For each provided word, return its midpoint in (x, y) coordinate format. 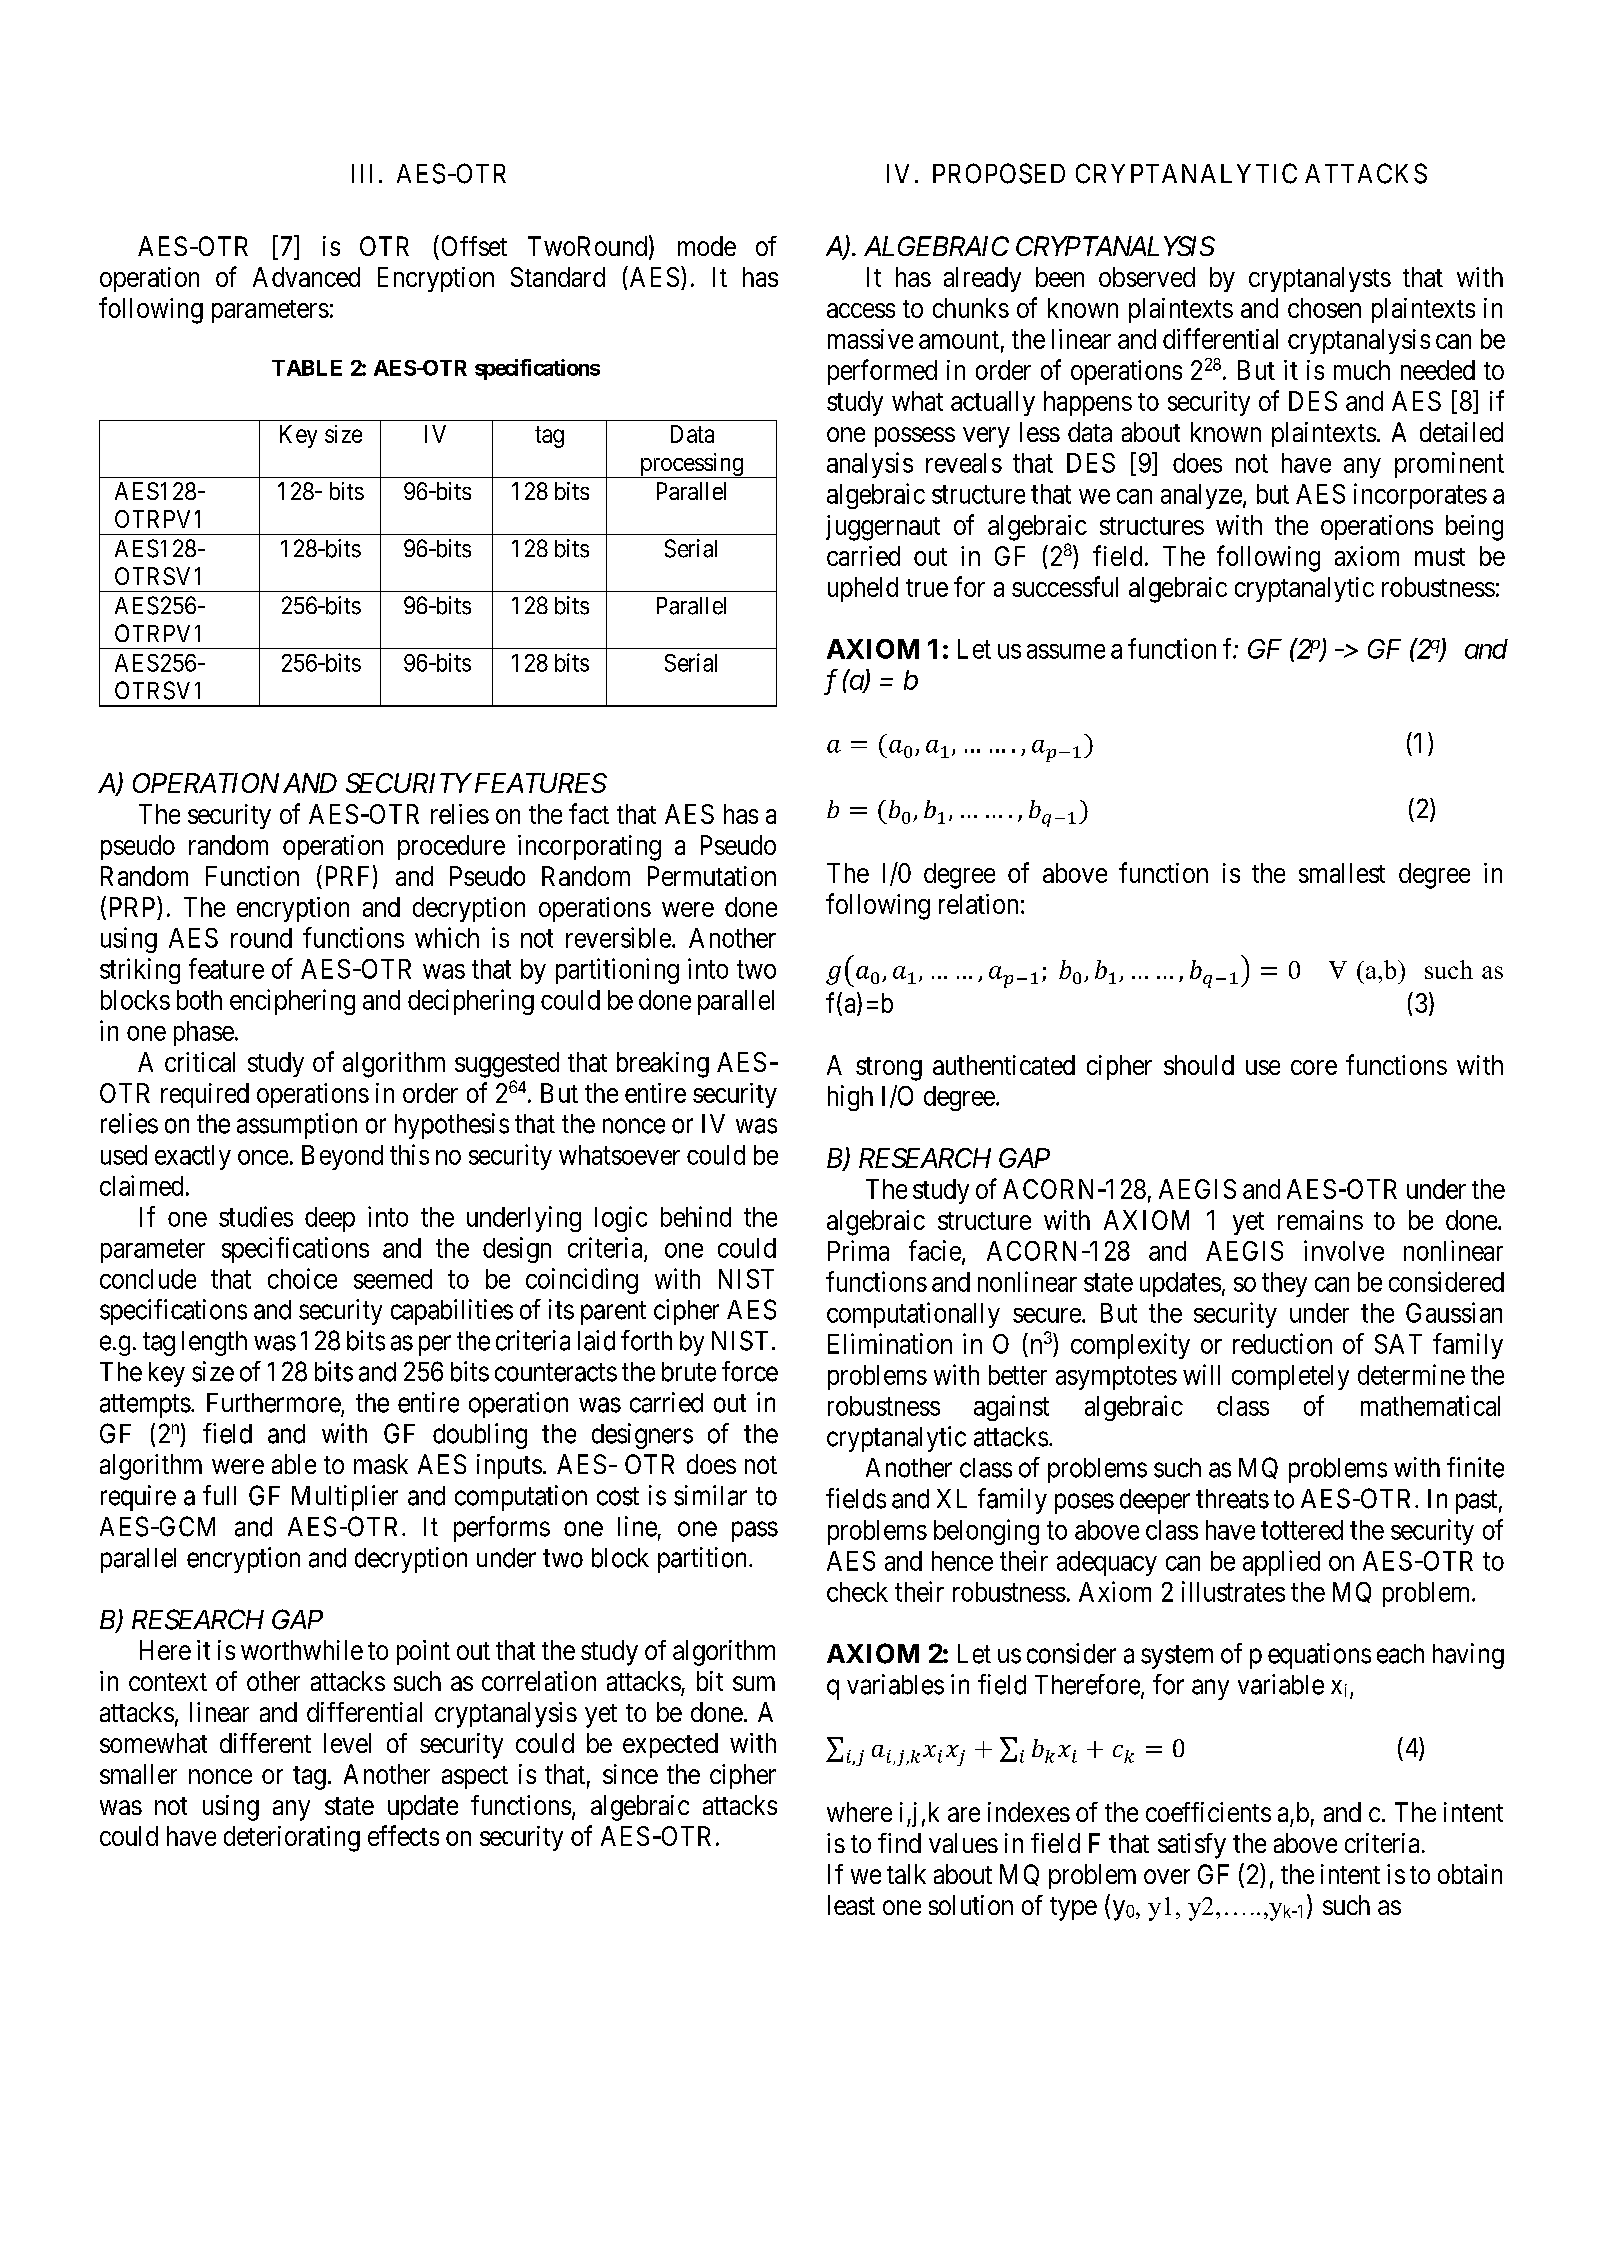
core (1314, 1067)
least (851, 1905)
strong (889, 1069)
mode (707, 246)
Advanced (306, 277)
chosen (1324, 308)
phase (204, 1033)
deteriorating (292, 1839)
